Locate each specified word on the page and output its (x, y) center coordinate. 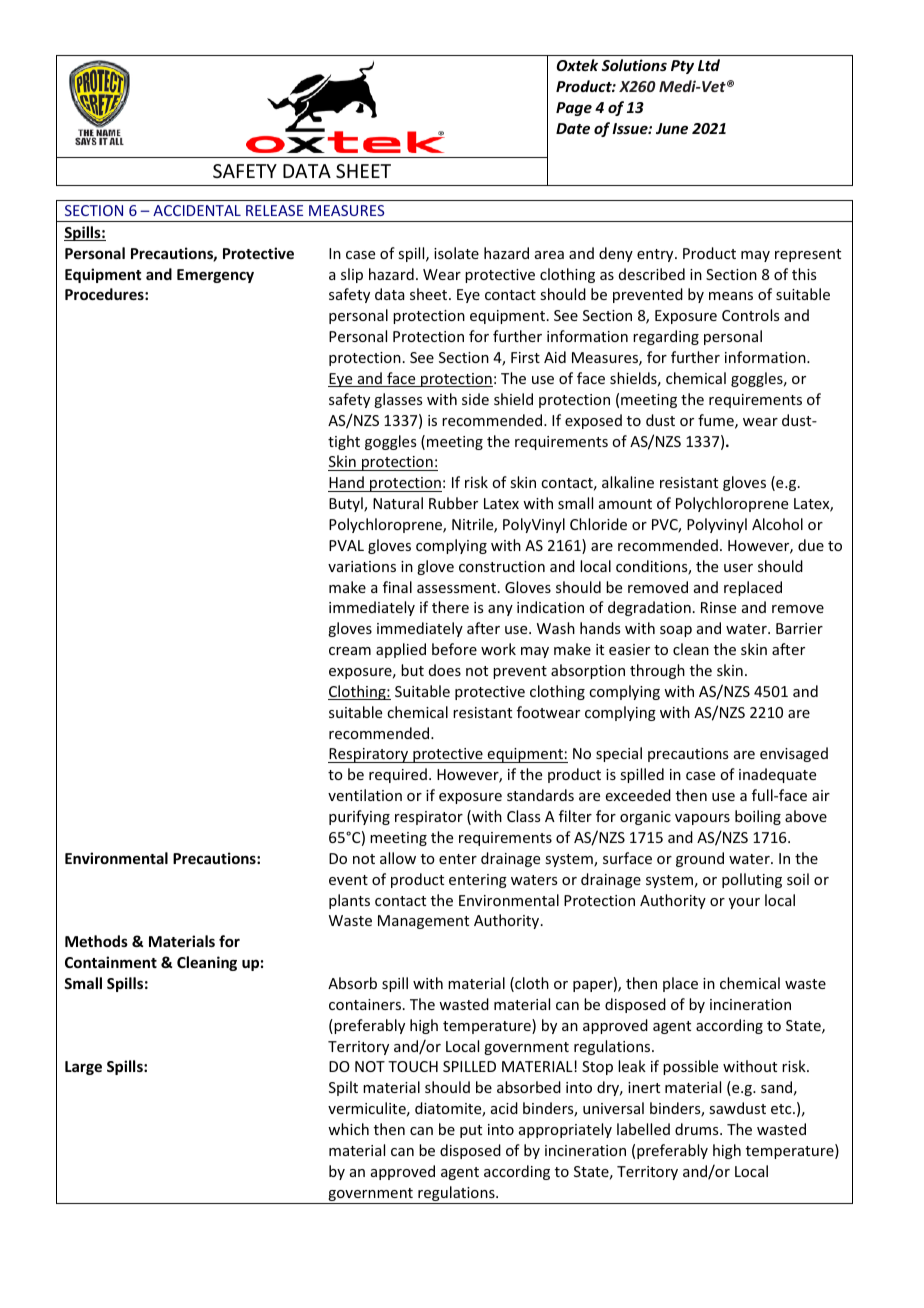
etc (782, 1109)
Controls (750, 315)
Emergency (215, 276)
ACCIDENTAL (197, 210)
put (471, 1131)
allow (398, 858)
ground (700, 859)
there (450, 607)
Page (574, 109)
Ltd (709, 65)
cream (350, 651)
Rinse (718, 607)
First (525, 357)
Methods (96, 941)
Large (83, 1068)
